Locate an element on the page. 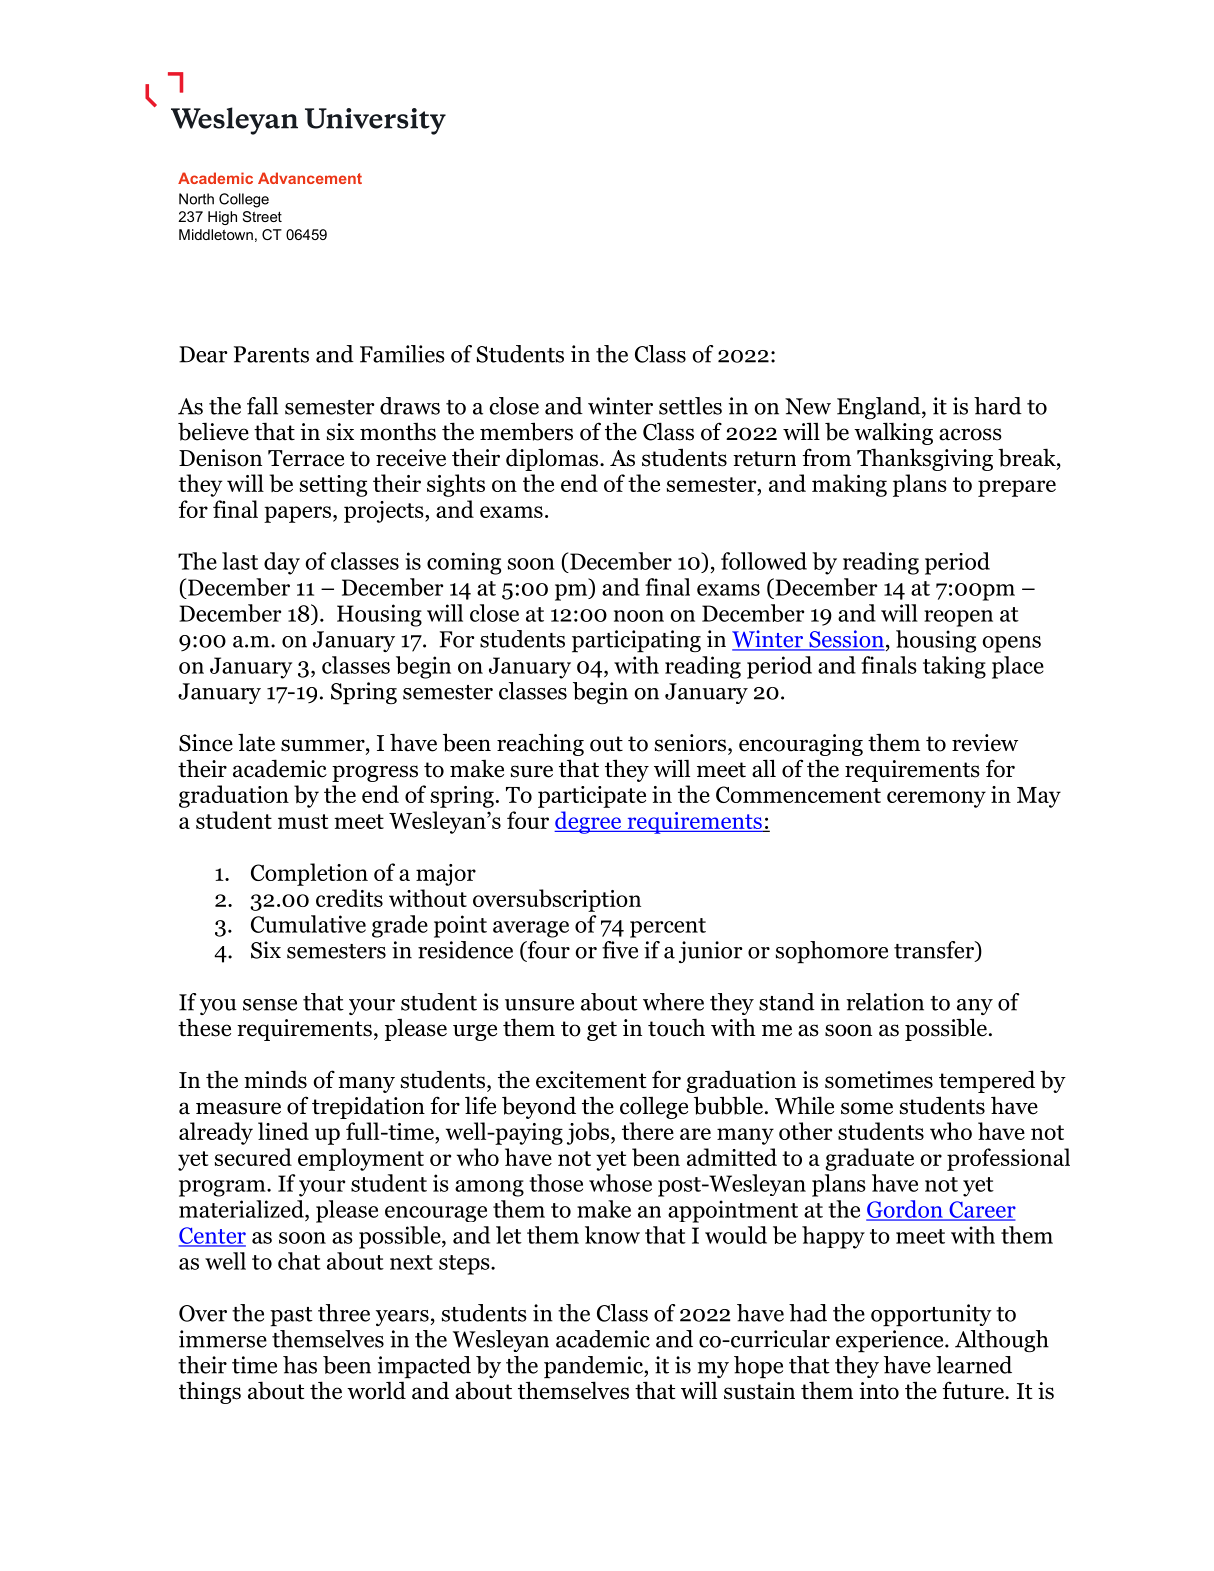 This page has height=1571, width=1214. hard is located at coordinates (998, 406).
